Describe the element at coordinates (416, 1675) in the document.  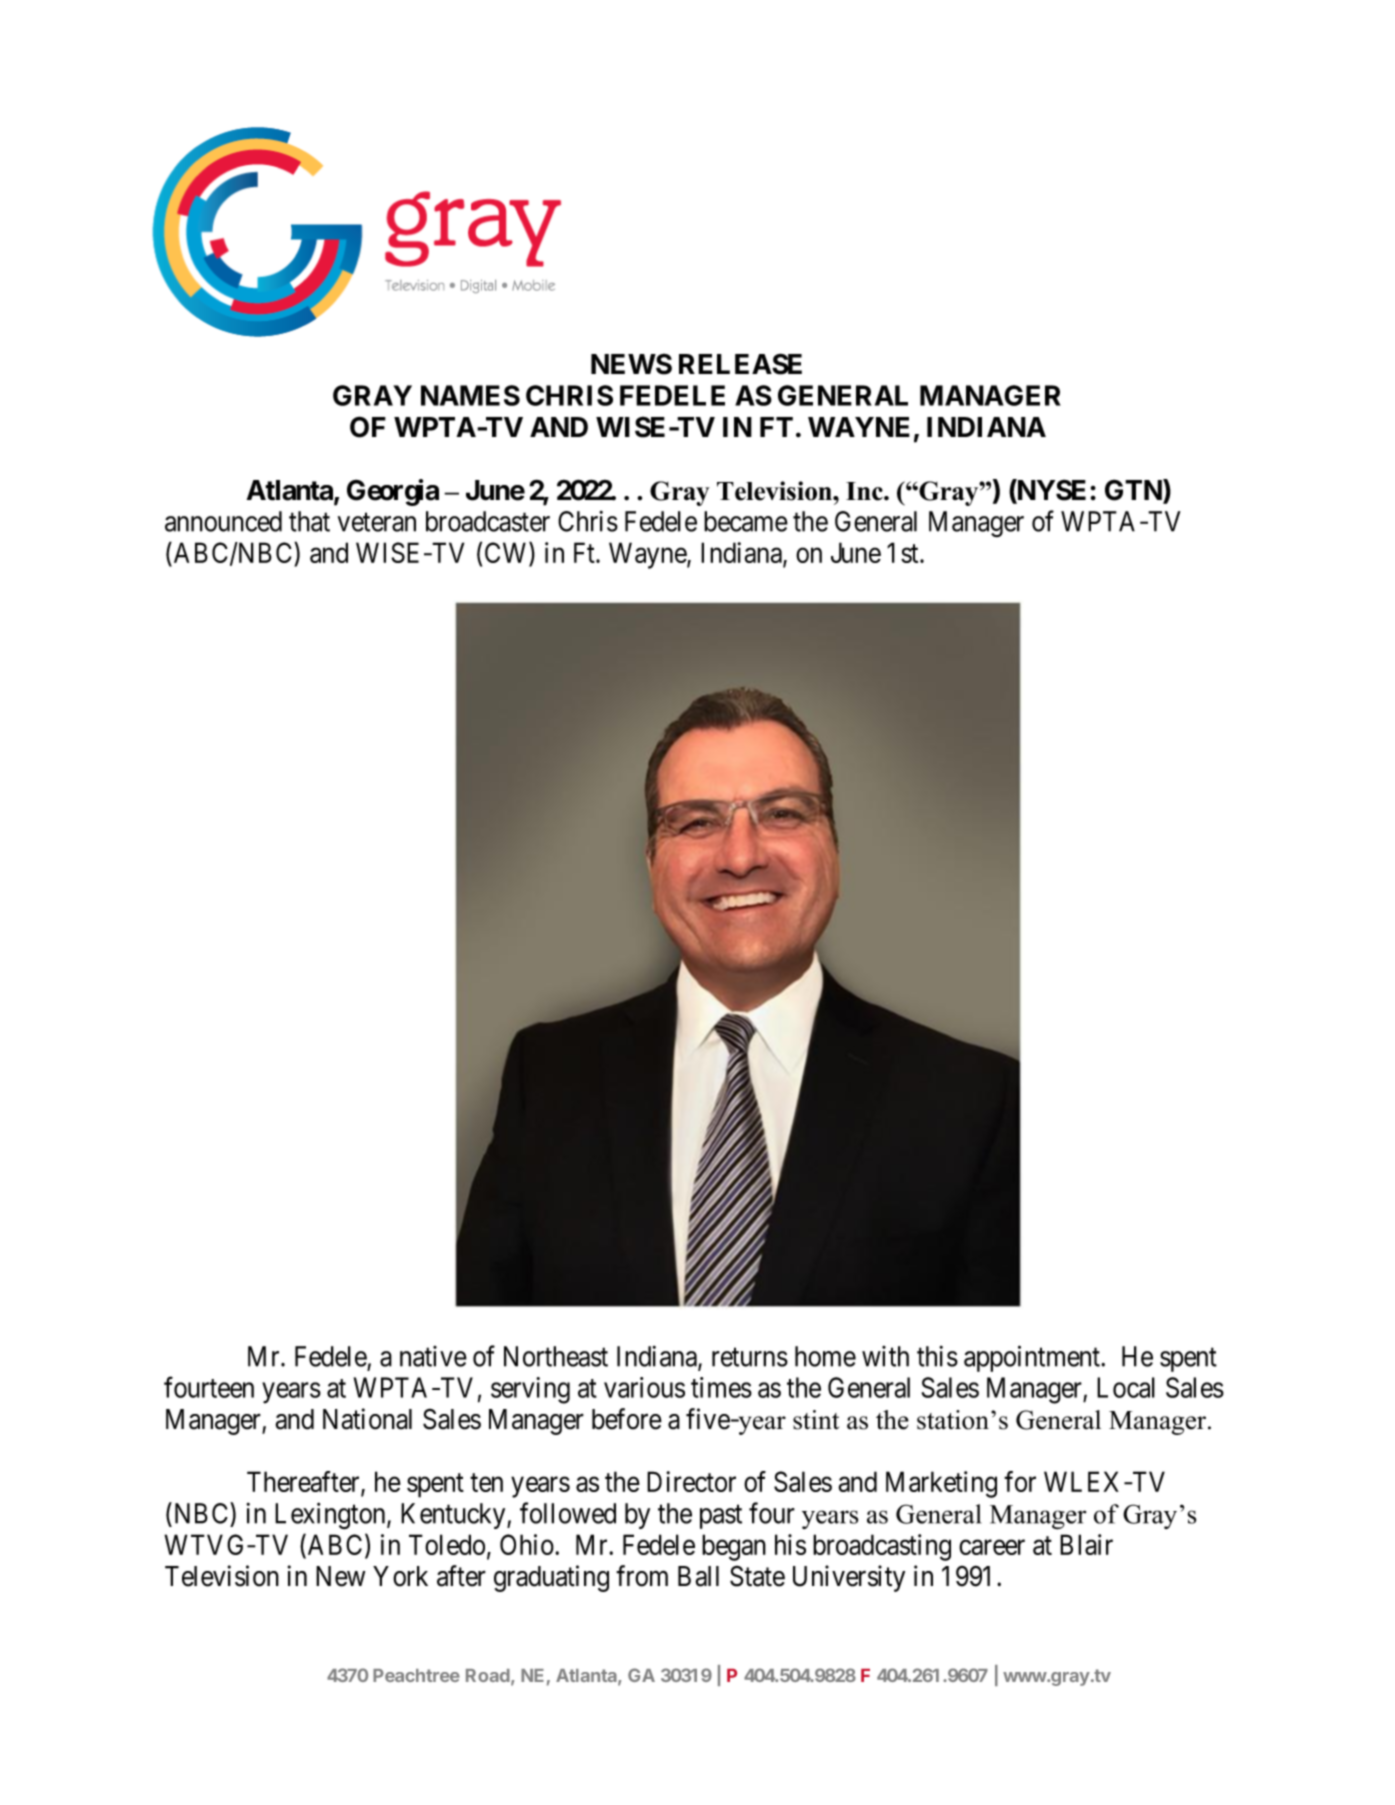
I see `Peachtree` at that location.
